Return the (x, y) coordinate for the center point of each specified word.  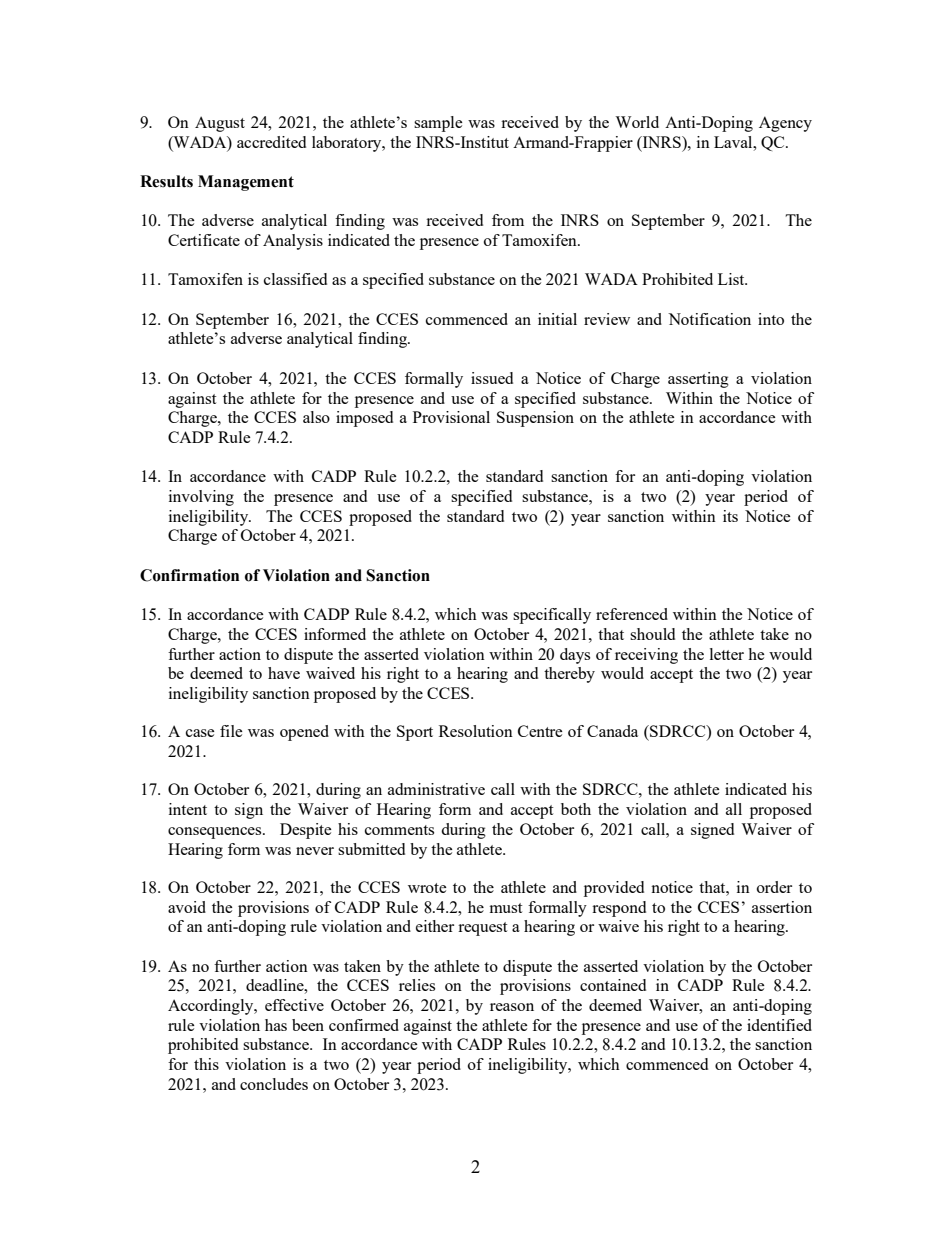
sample (438, 124)
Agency (785, 124)
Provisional (451, 417)
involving (201, 498)
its (730, 516)
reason (512, 1007)
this (206, 1064)
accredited (271, 142)
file (231, 731)
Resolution (476, 731)
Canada (612, 731)
